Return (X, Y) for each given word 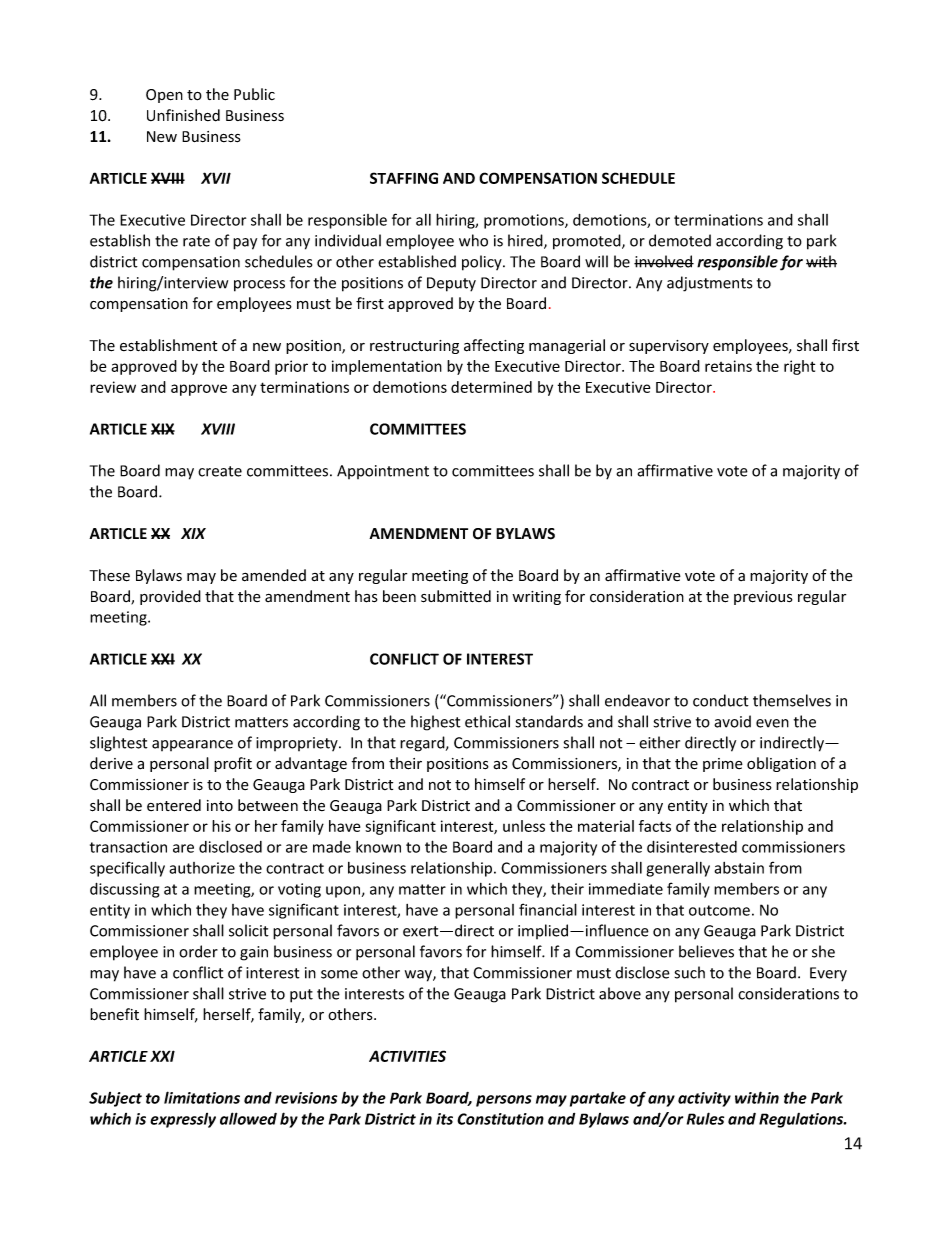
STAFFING (404, 178)
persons (504, 1101)
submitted (456, 596)
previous (763, 598)
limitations (202, 1097)
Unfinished (183, 115)
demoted (680, 240)
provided (170, 597)
